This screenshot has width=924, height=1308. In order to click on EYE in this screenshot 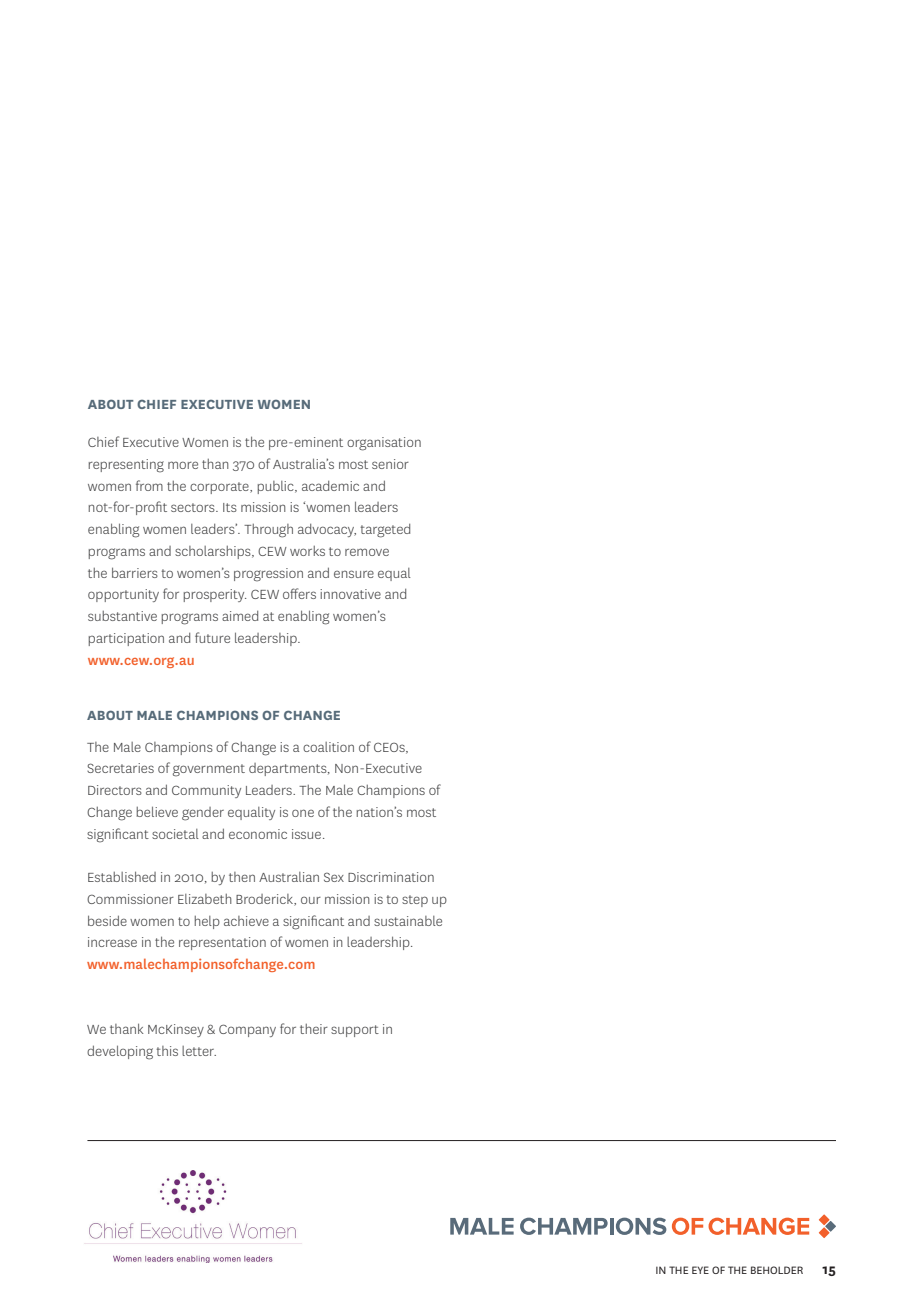, I will do `click(700, 1270)`.
